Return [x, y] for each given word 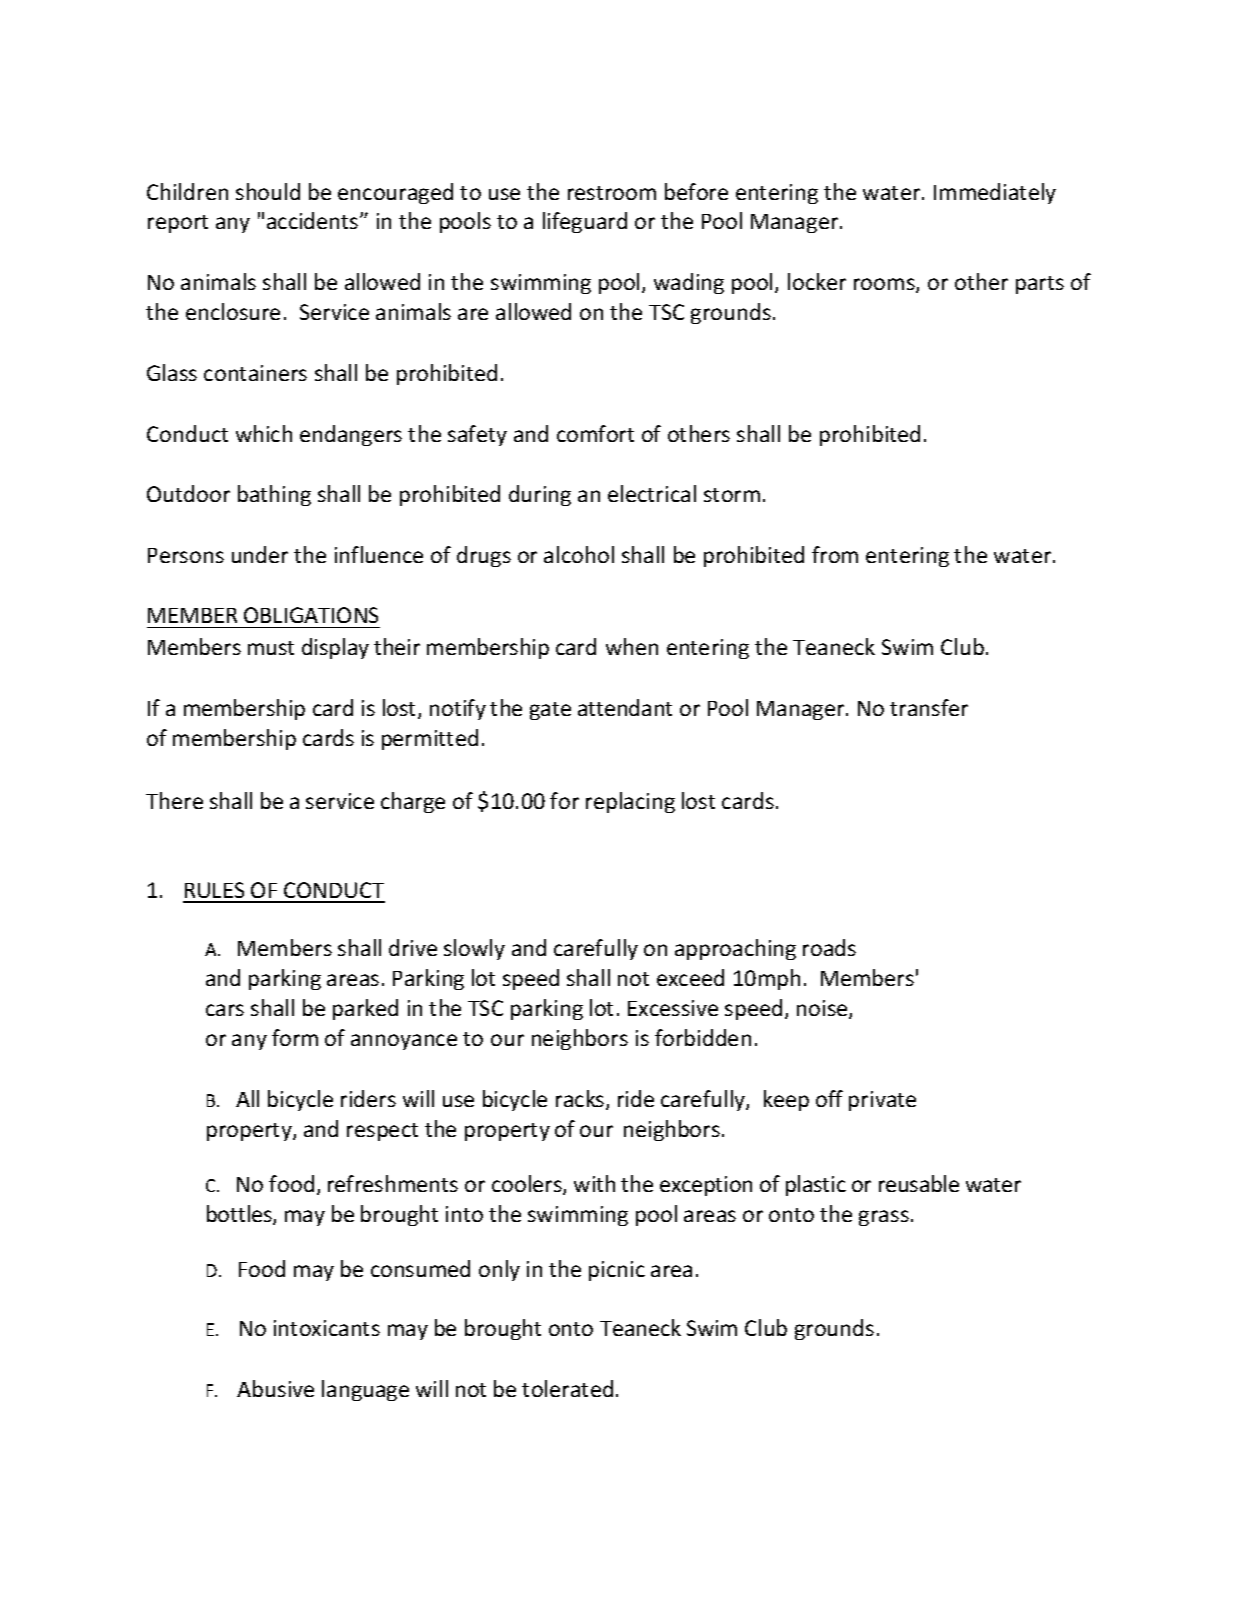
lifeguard [585, 222]
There [174, 800]
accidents [314, 220]
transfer [929, 707]
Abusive [275, 1388]
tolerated [567, 1388]
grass [884, 1218]
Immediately [995, 193]
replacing [630, 802]
